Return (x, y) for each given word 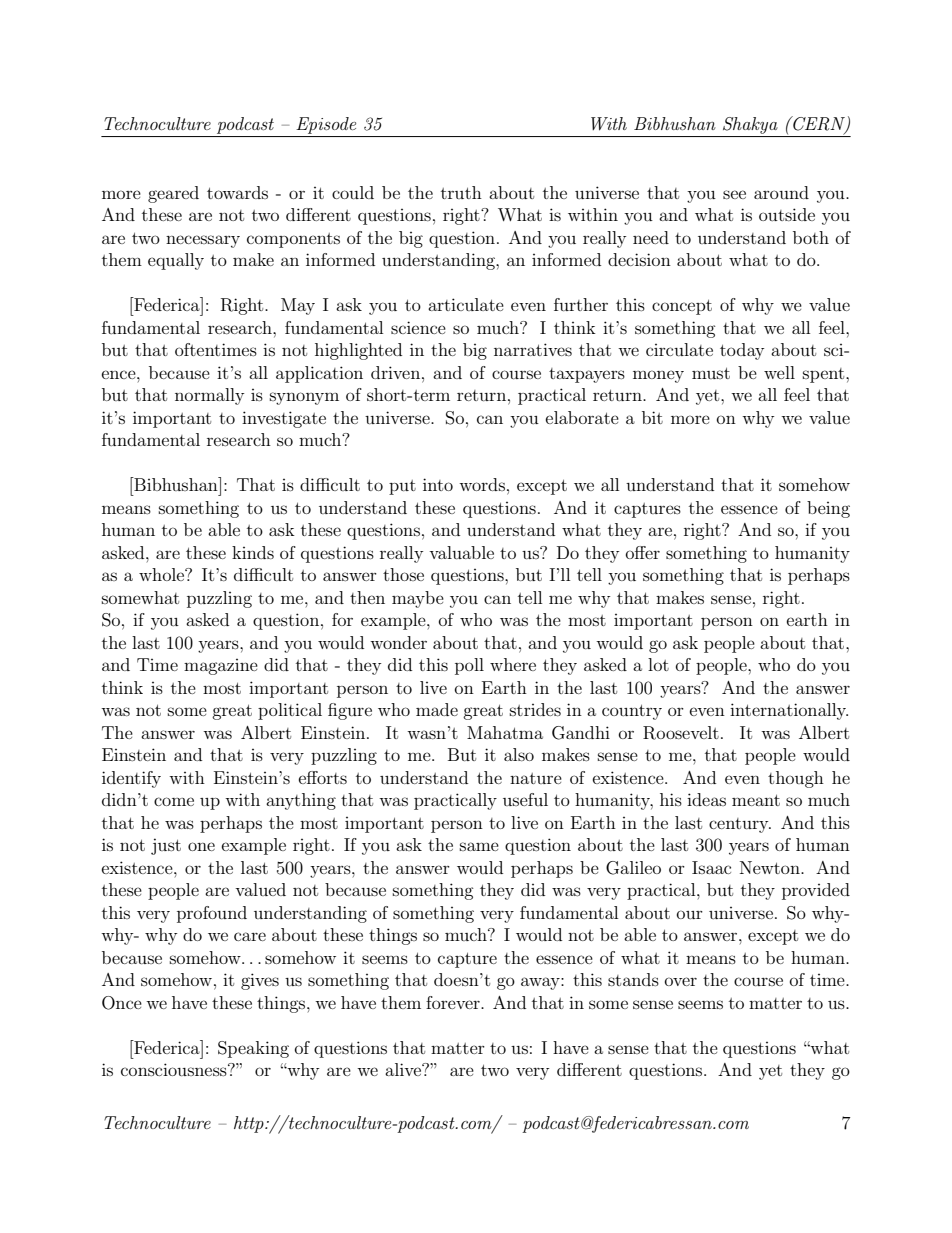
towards (237, 192)
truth (461, 192)
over (681, 981)
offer (643, 552)
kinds (253, 552)
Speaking (253, 1049)
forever (454, 1002)
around (781, 192)
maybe (418, 599)
